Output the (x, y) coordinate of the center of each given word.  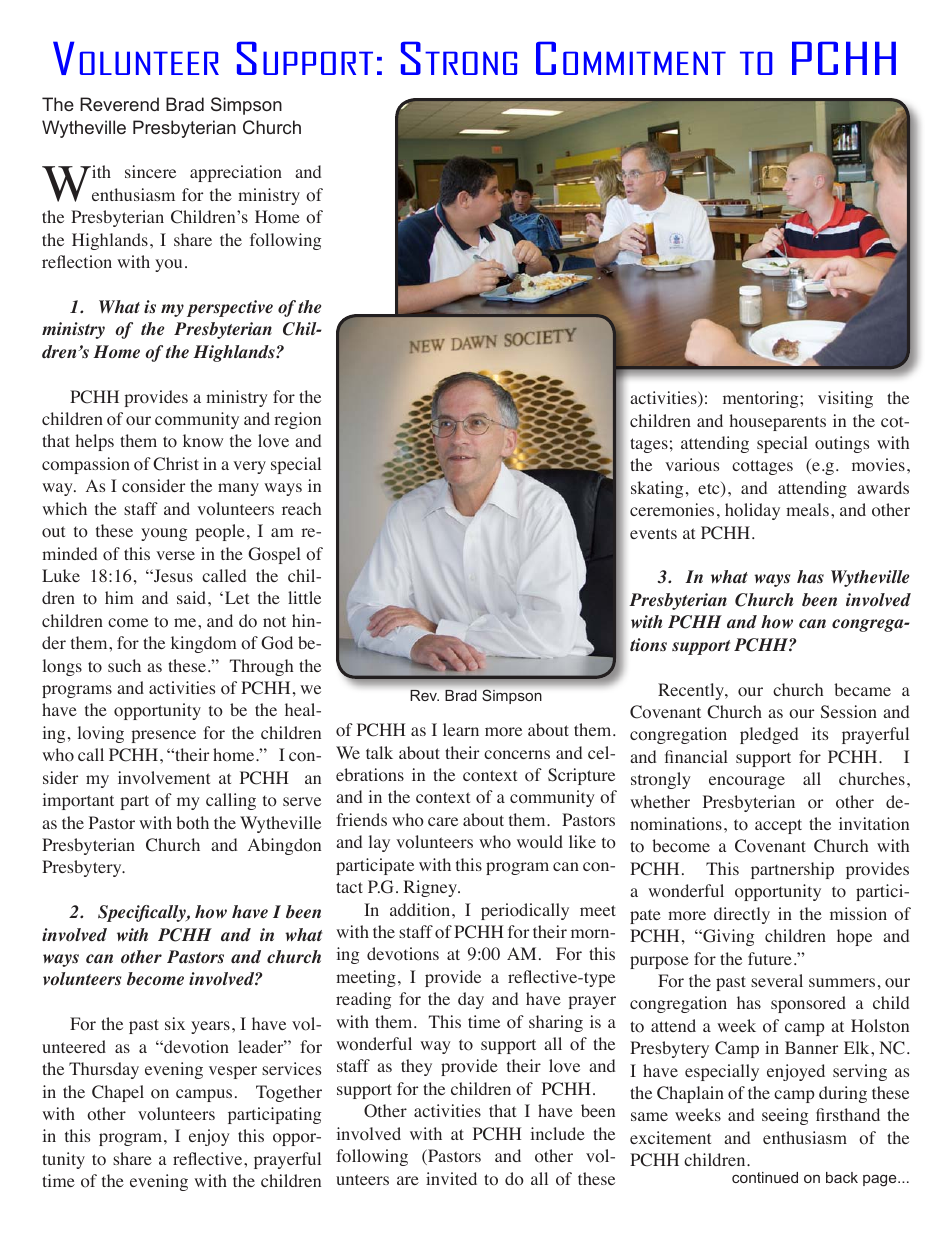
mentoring (762, 399)
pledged (769, 735)
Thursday (104, 1070)
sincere (150, 171)
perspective (230, 308)
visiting (845, 399)
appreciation (236, 173)
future (770, 958)
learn (461, 729)
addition (421, 910)
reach (301, 508)
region (297, 420)
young (164, 534)
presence (164, 736)
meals (807, 509)
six (175, 1023)
